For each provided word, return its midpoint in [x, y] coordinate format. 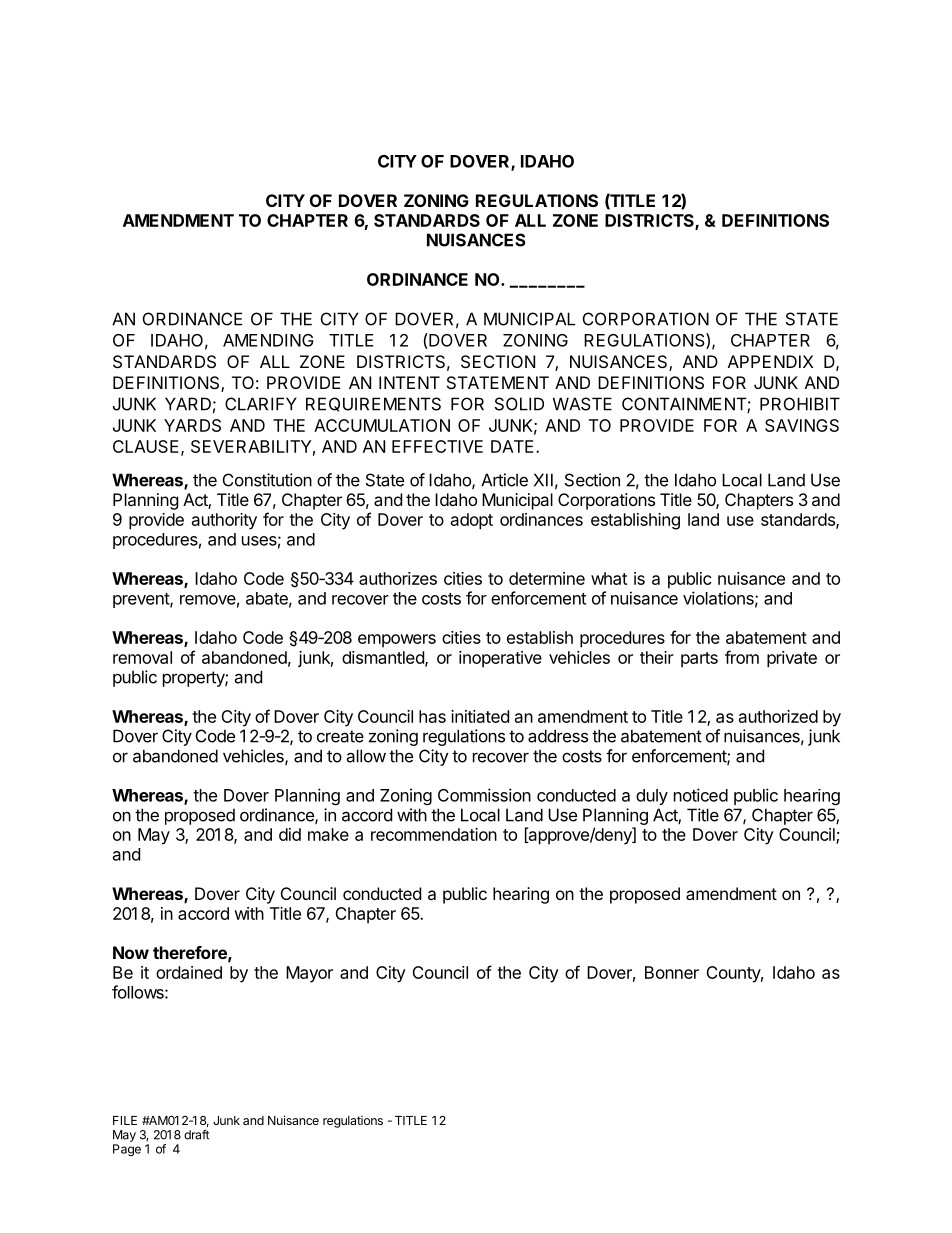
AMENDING [268, 340]
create [340, 736]
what [609, 578]
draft [196, 1134]
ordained [189, 972]
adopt [472, 521]
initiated [480, 716]
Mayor [309, 974]
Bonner [672, 972]
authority [224, 521]
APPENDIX [770, 361]
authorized [778, 716]
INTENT [409, 382]
